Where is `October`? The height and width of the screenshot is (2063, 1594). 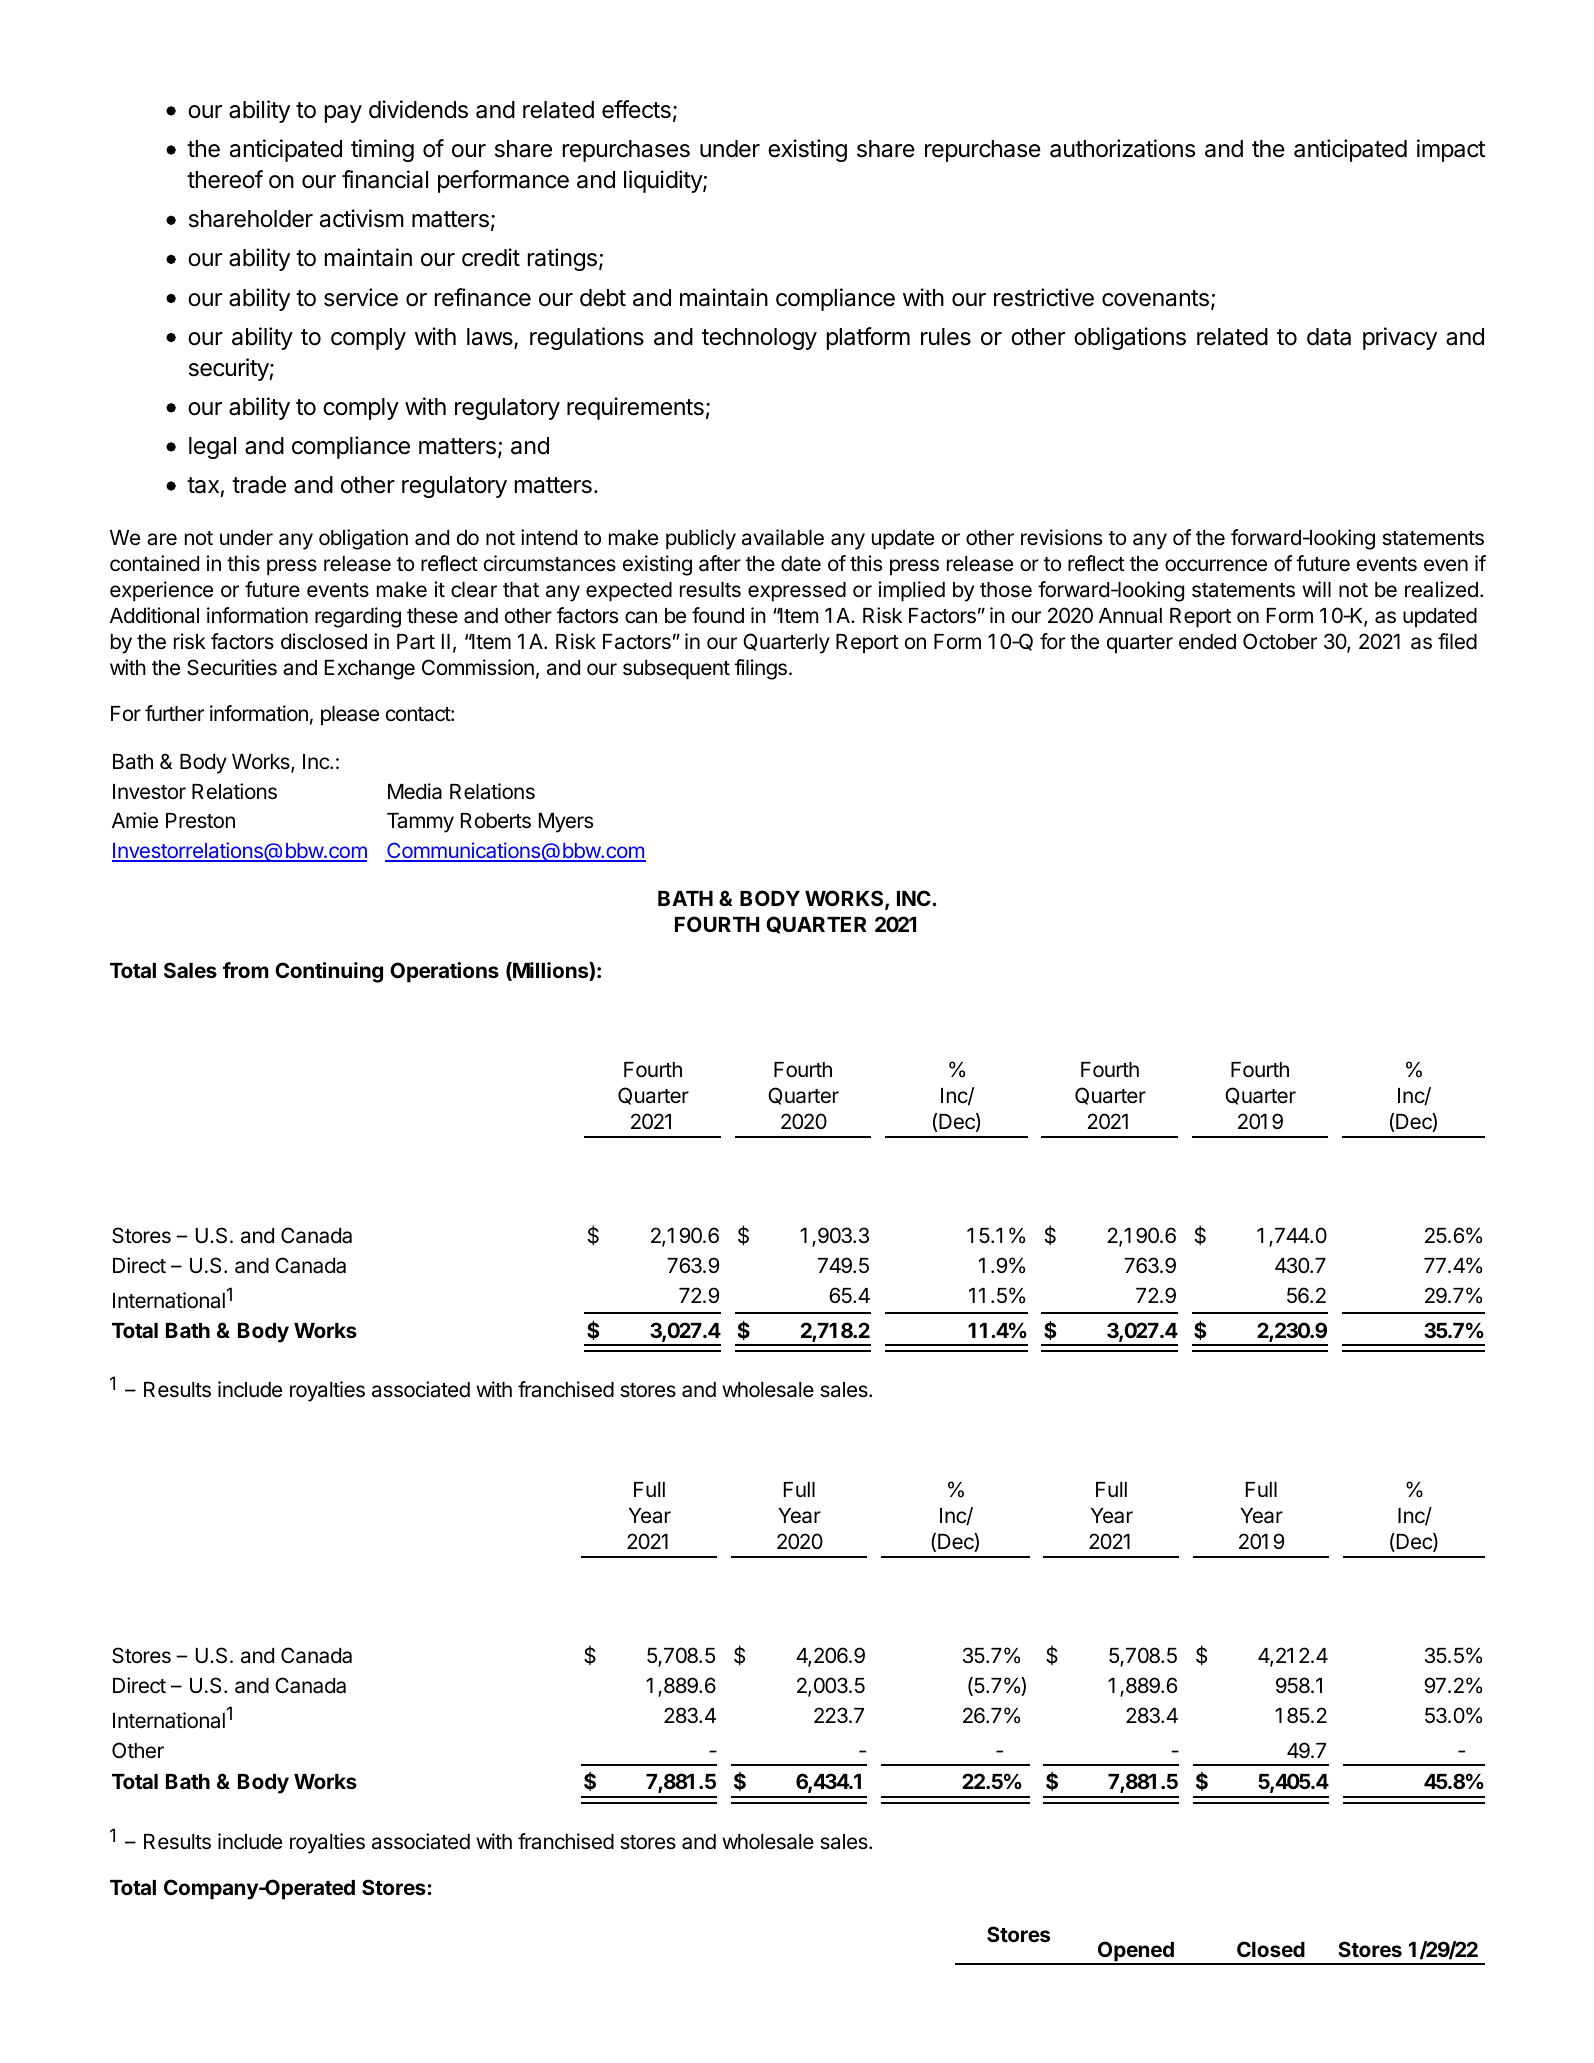 October is located at coordinates (1280, 641).
